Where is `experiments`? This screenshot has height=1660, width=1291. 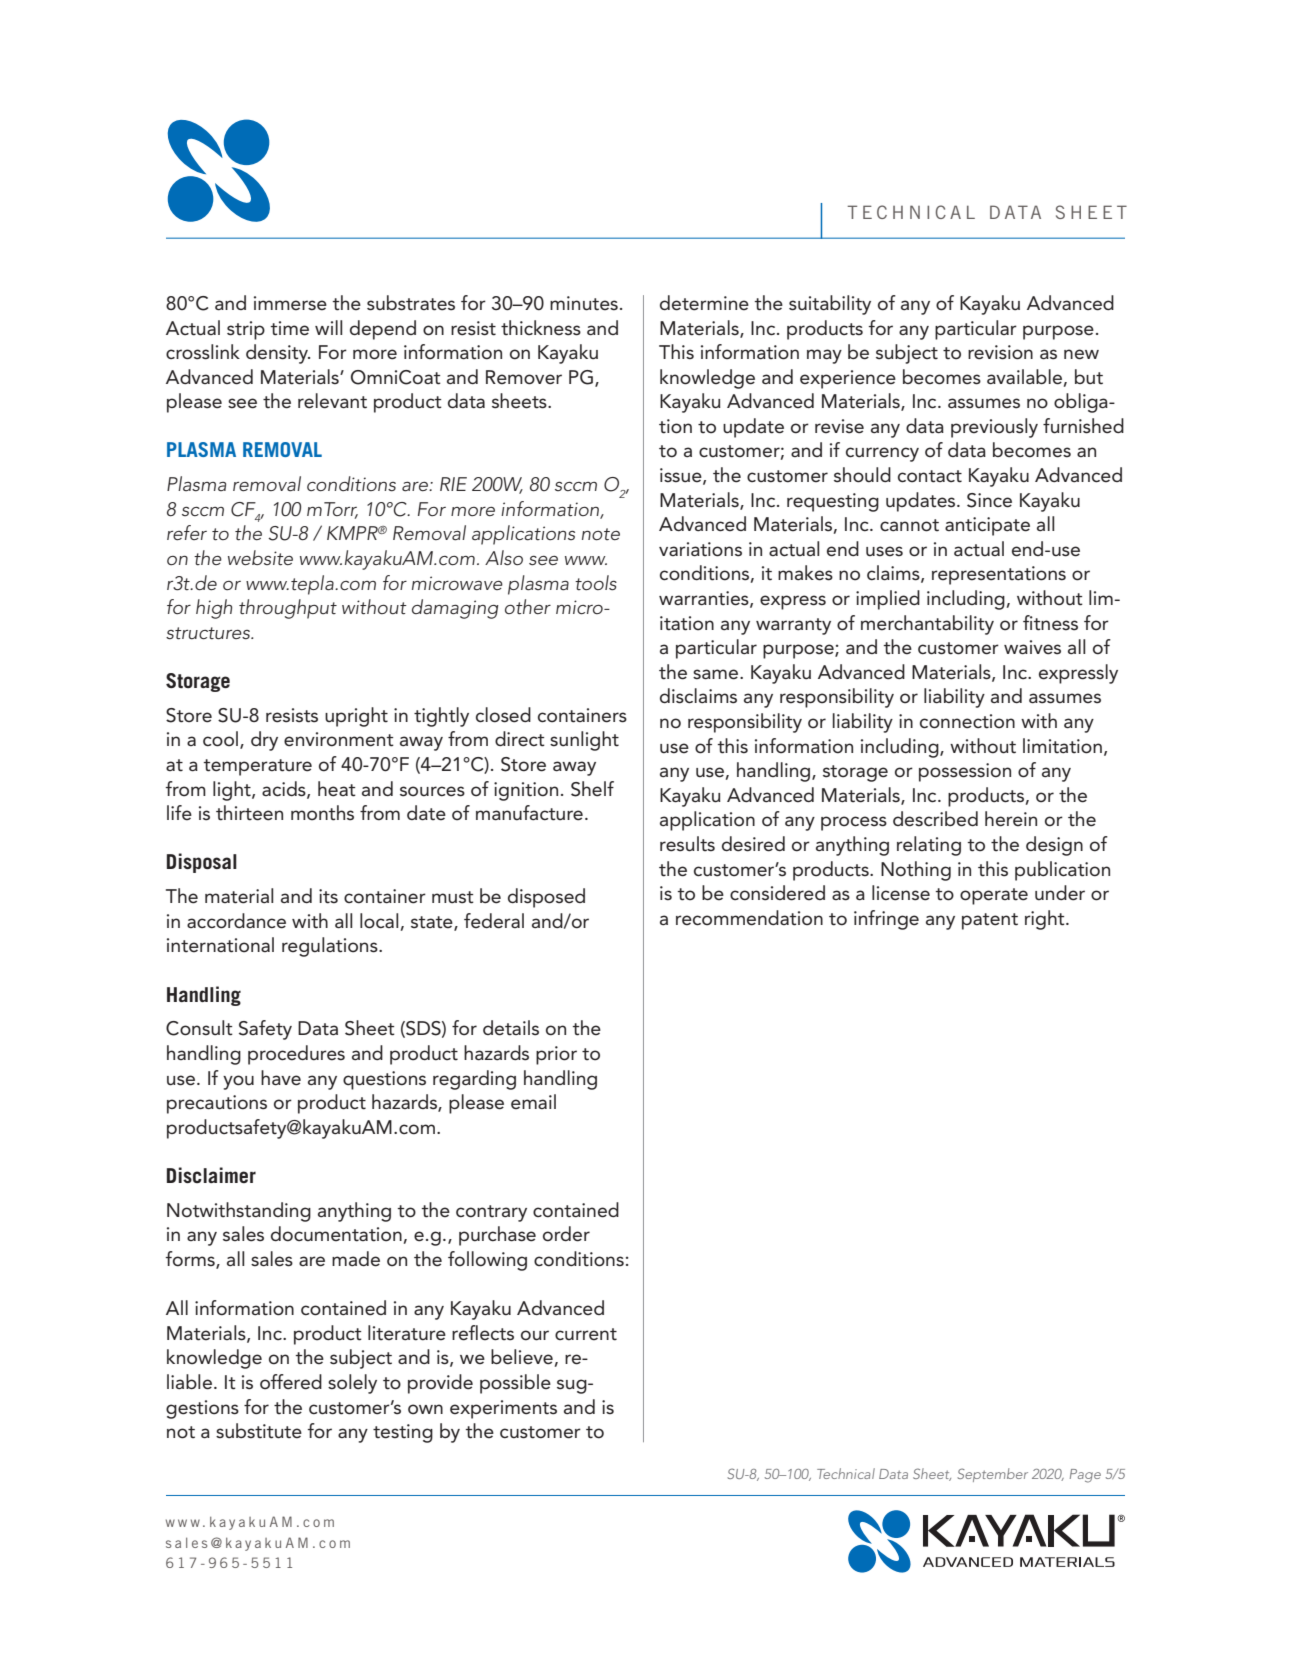
experiments is located at coordinates (503, 1409).
